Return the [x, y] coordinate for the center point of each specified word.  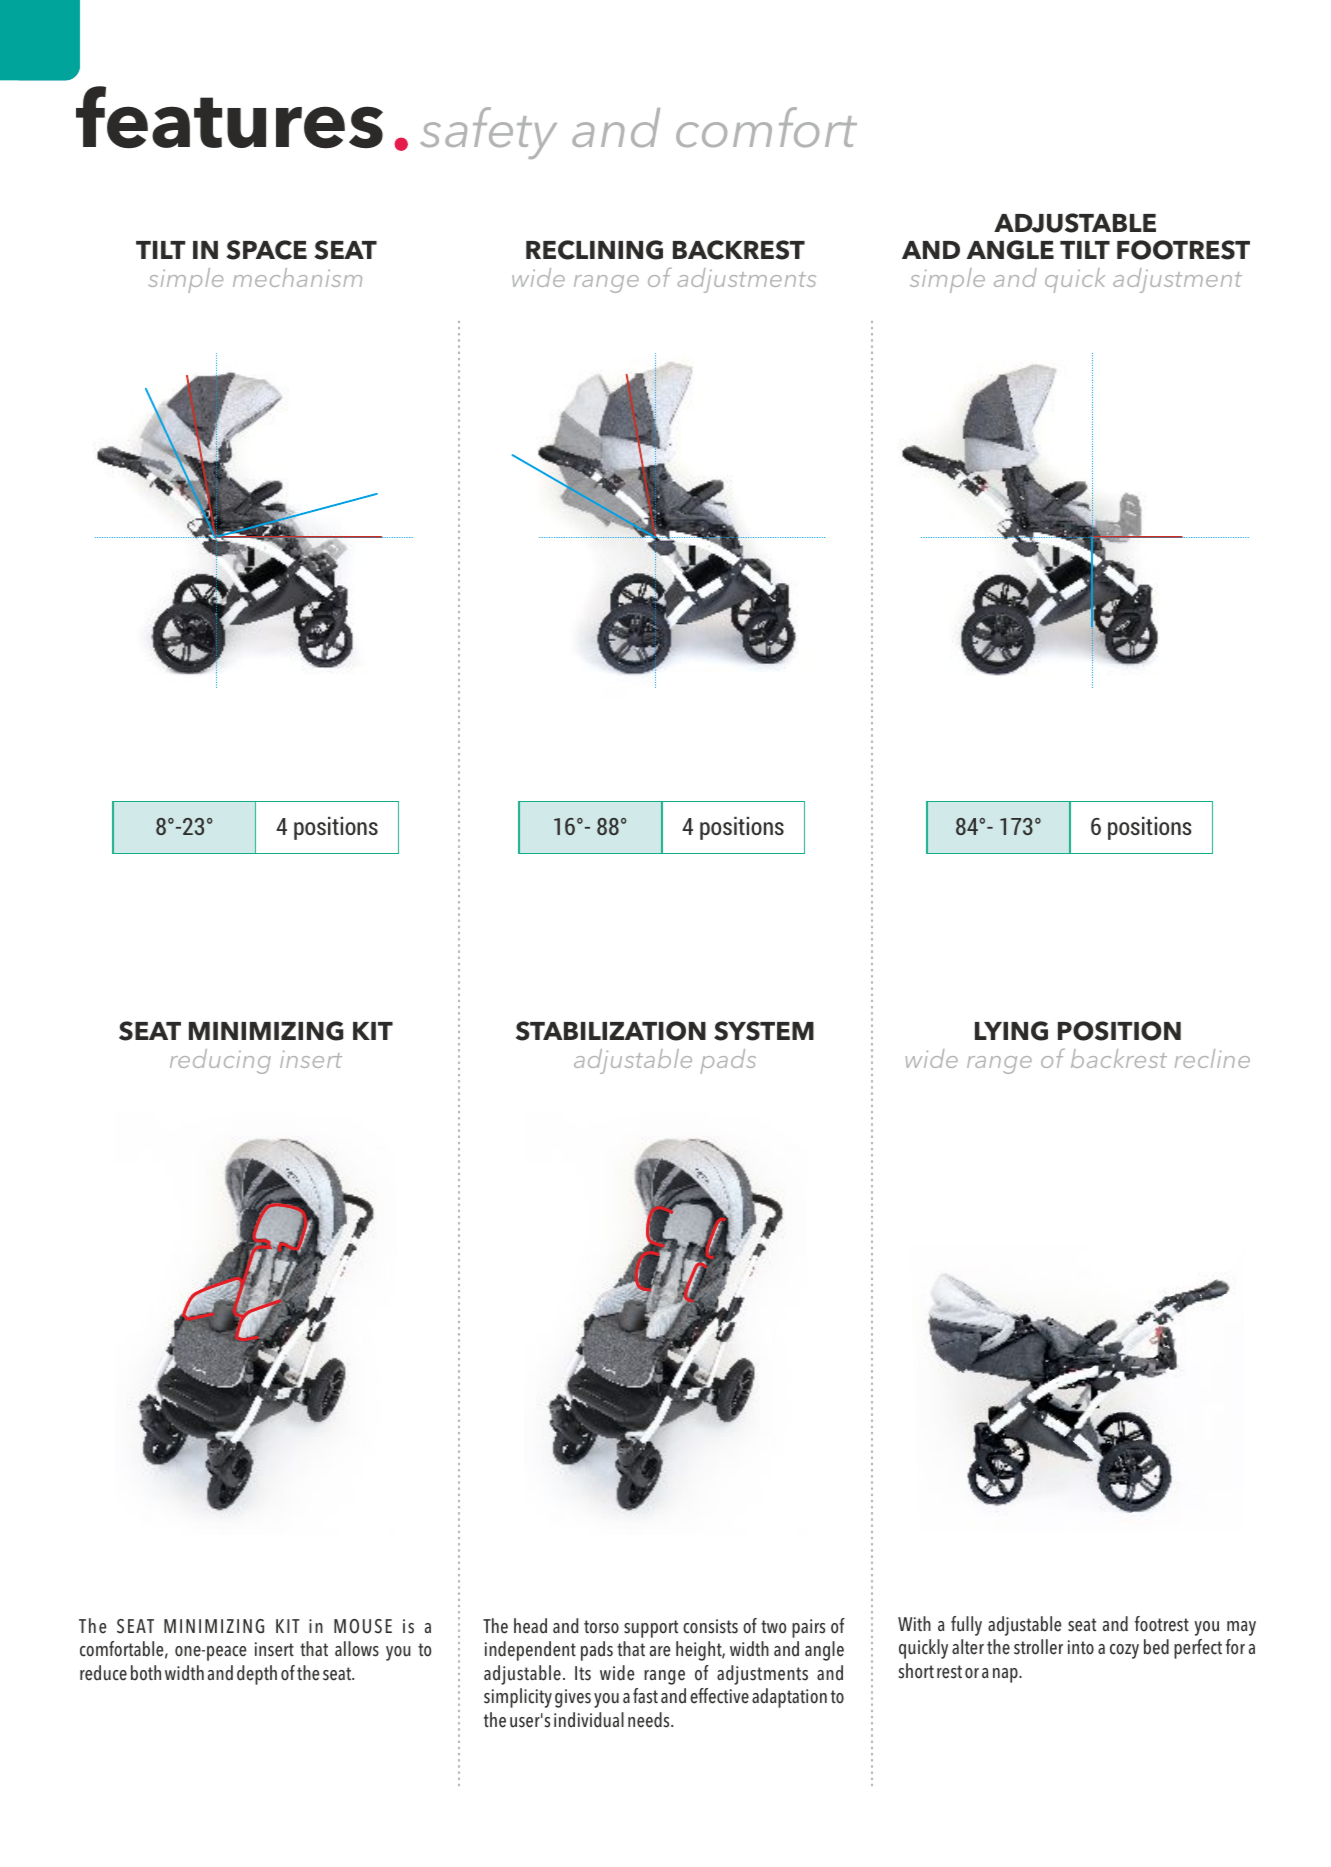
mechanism [297, 277]
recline [1212, 1058]
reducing [220, 1061]
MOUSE [363, 1626]
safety [488, 133]
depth [257, 1675]
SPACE [266, 250]
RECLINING [594, 250]
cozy [1124, 1651]
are [660, 1651]
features [229, 117]
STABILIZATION [611, 1031]
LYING [1011, 1031]
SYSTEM [764, 1031]
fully [966, 1626]
